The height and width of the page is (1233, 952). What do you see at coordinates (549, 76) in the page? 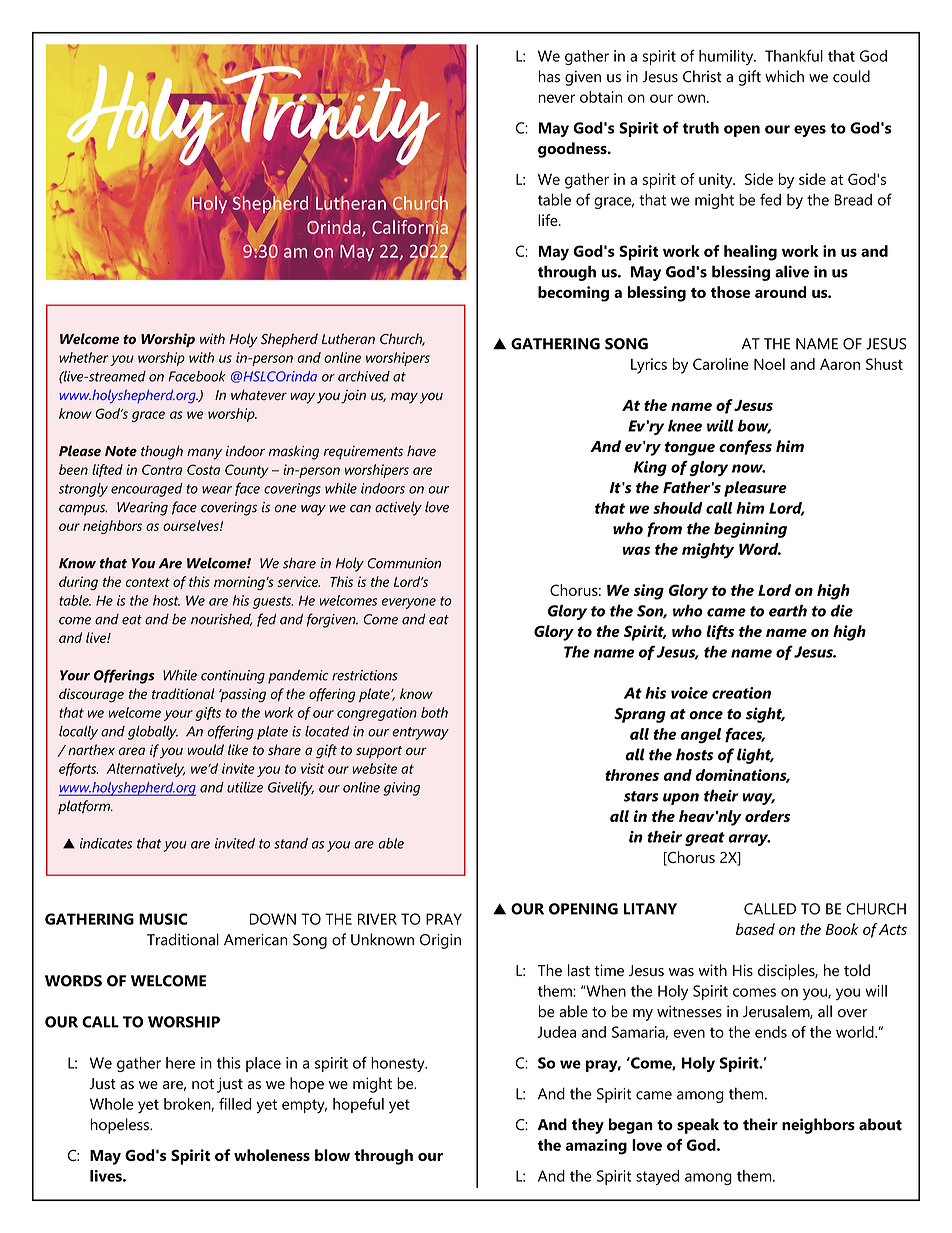
I see `has` at bounding box center [549, 76].
